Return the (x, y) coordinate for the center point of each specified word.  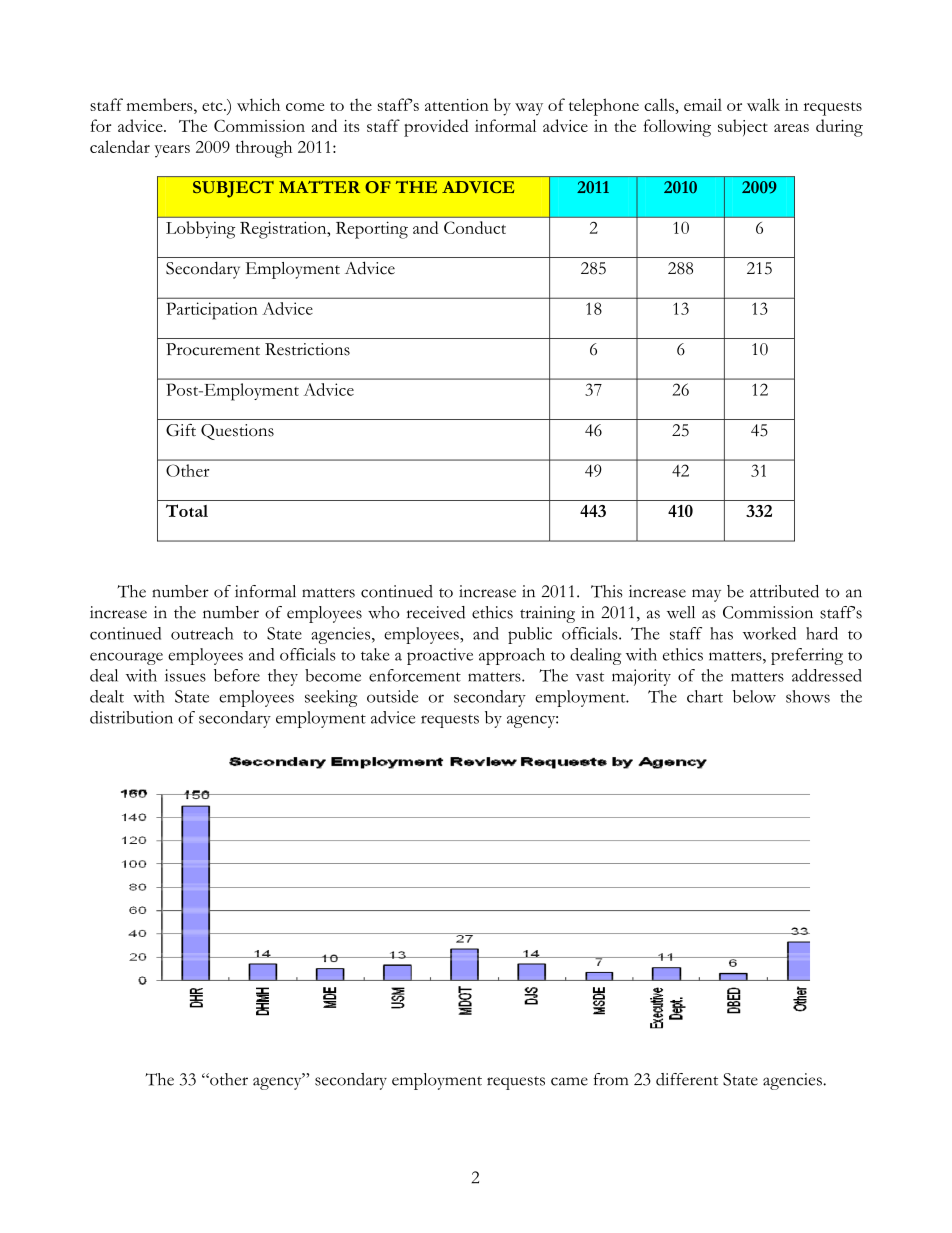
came (569, 1081)
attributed (784, 591)
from (611, 1079)
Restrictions (307, 349)
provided (436, 128)
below (754, 696)
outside (392, 696)
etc (213, 106)
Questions (237, 432)
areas (791, 128)
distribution (131, 717)
